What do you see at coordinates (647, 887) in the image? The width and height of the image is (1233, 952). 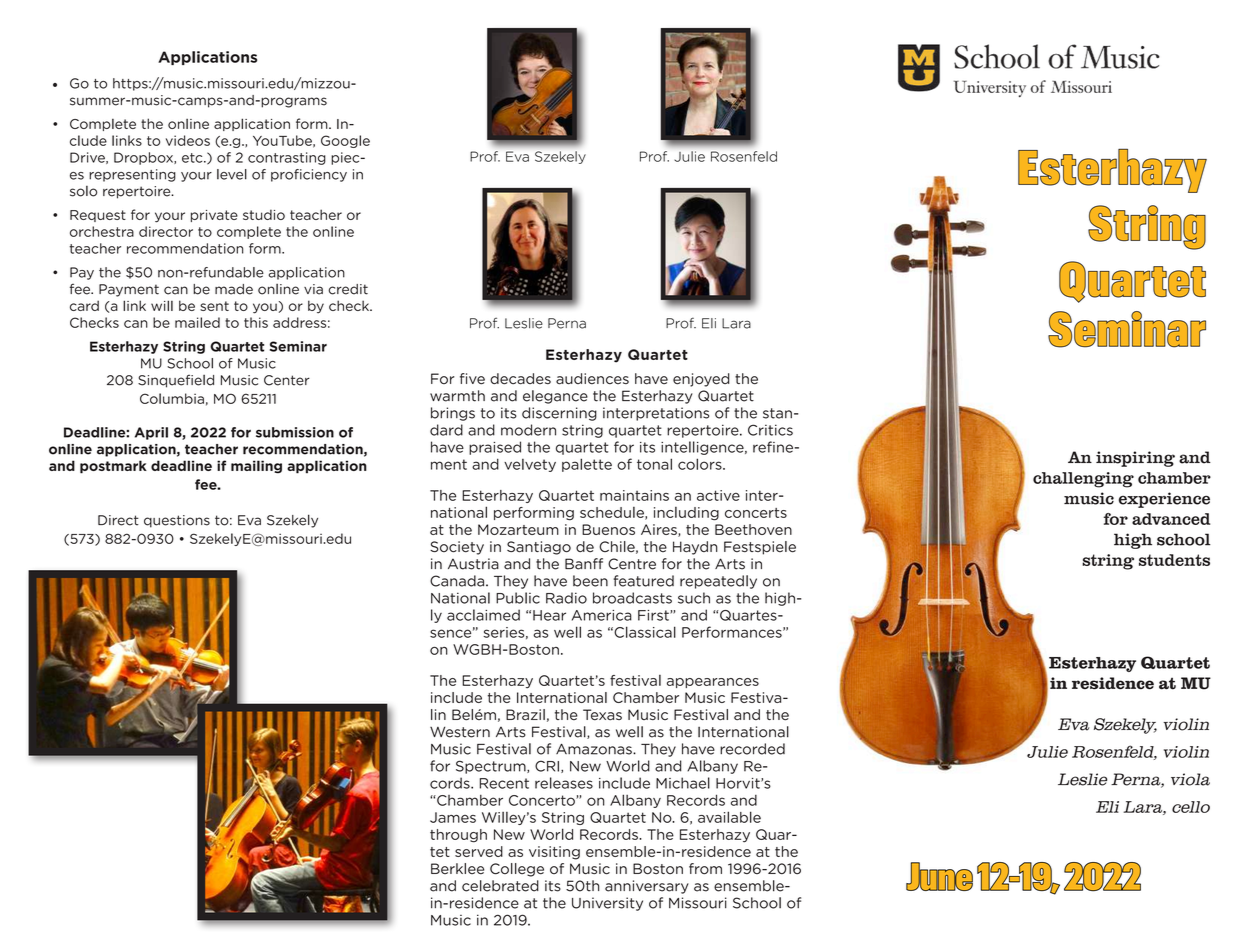 I see `anniversary` at bounding box center [647, 887].
